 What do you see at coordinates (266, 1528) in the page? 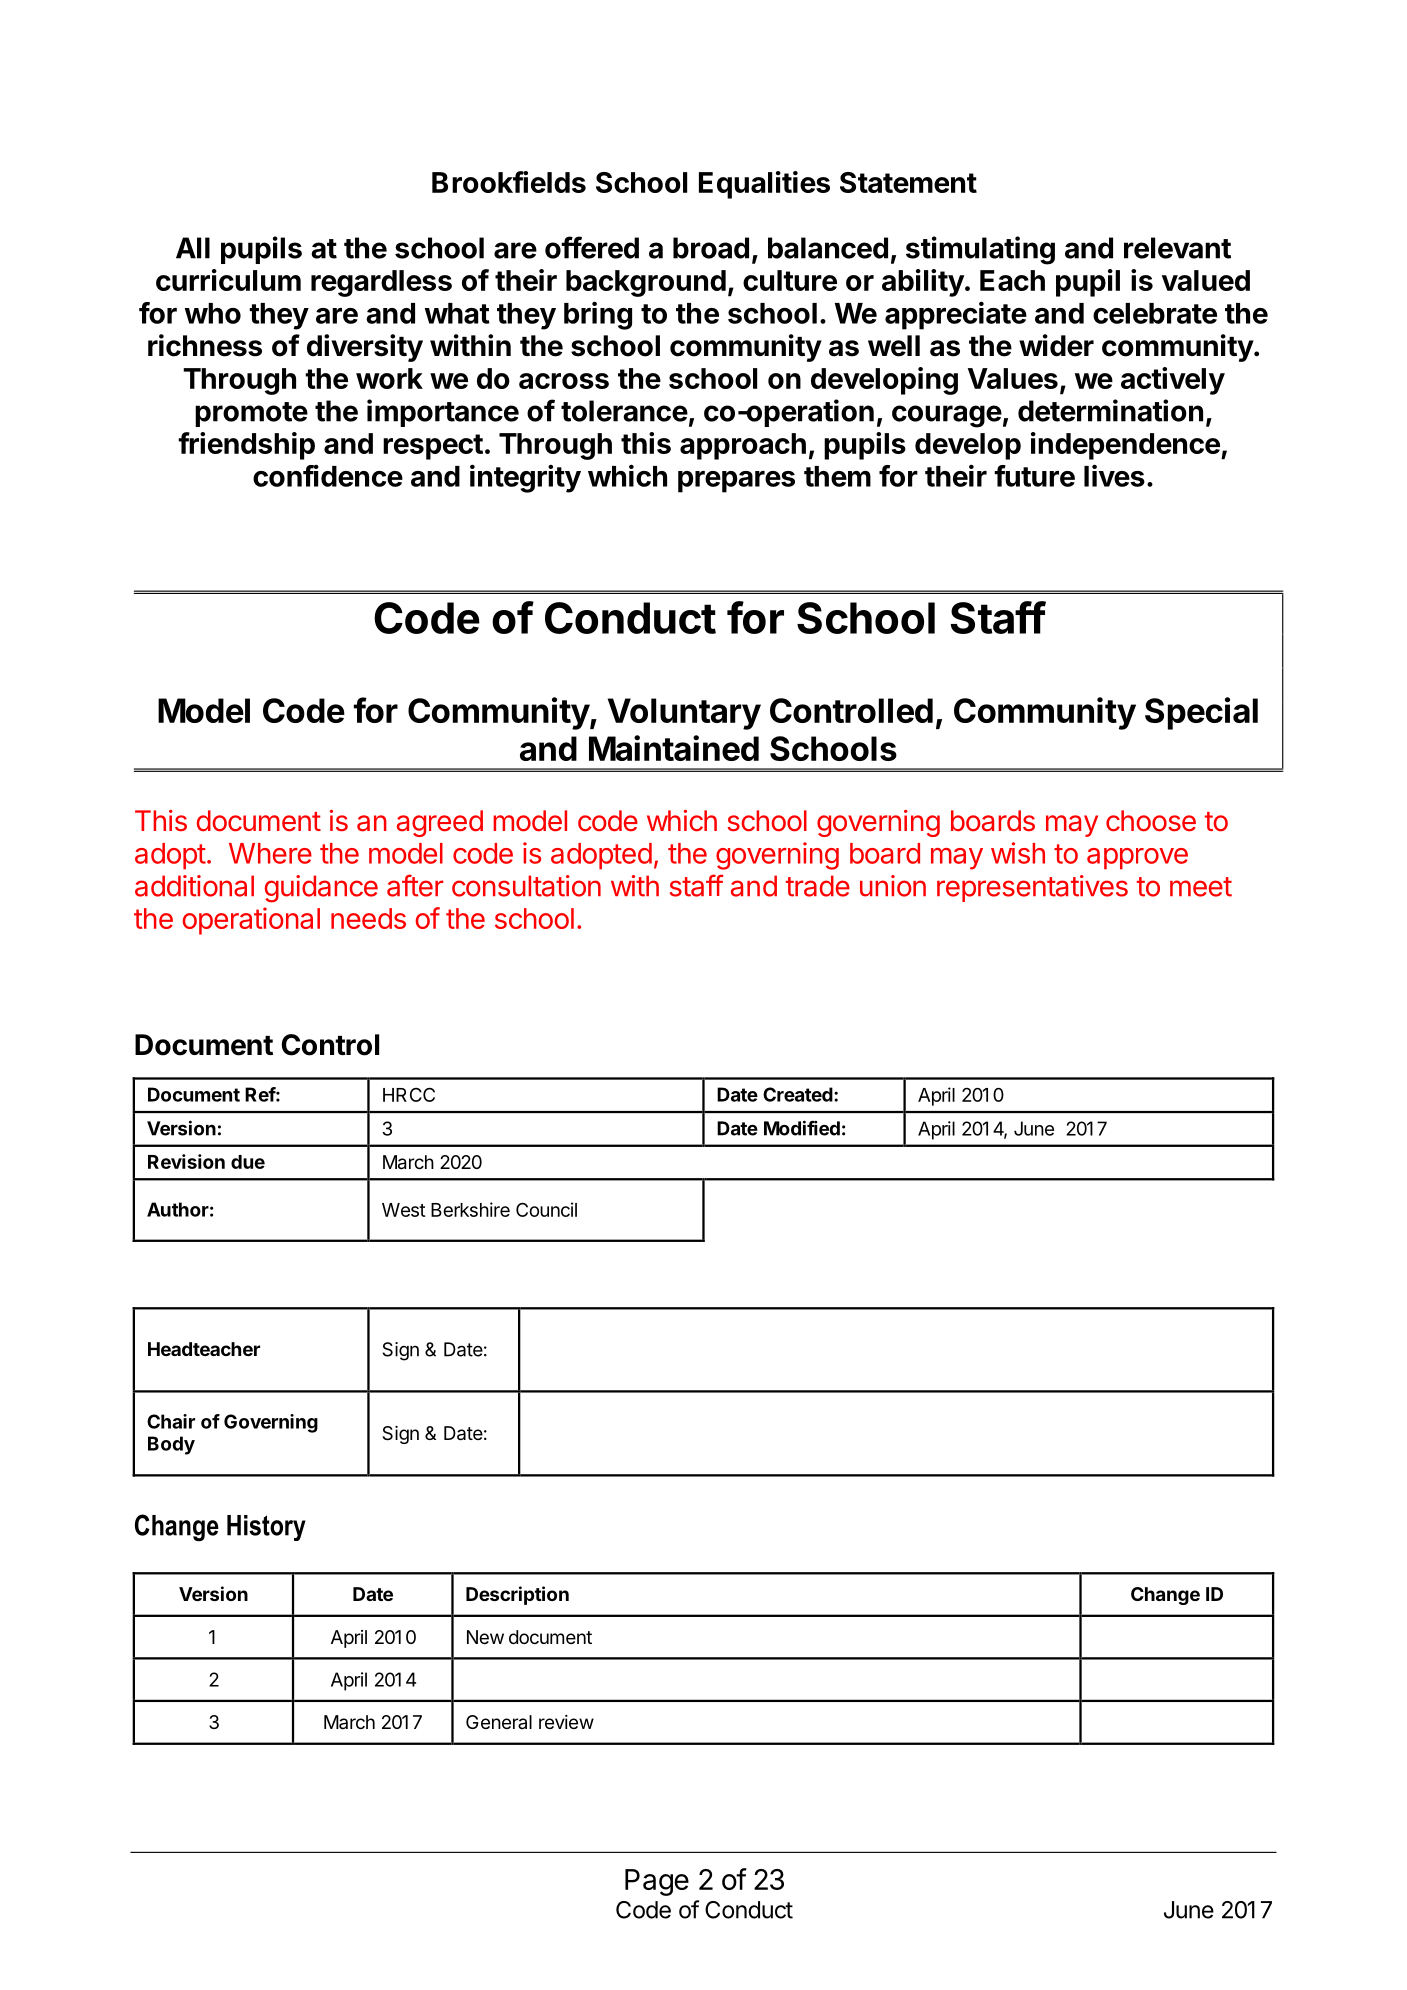
I see `History` at bounding box center [266, 1528].
